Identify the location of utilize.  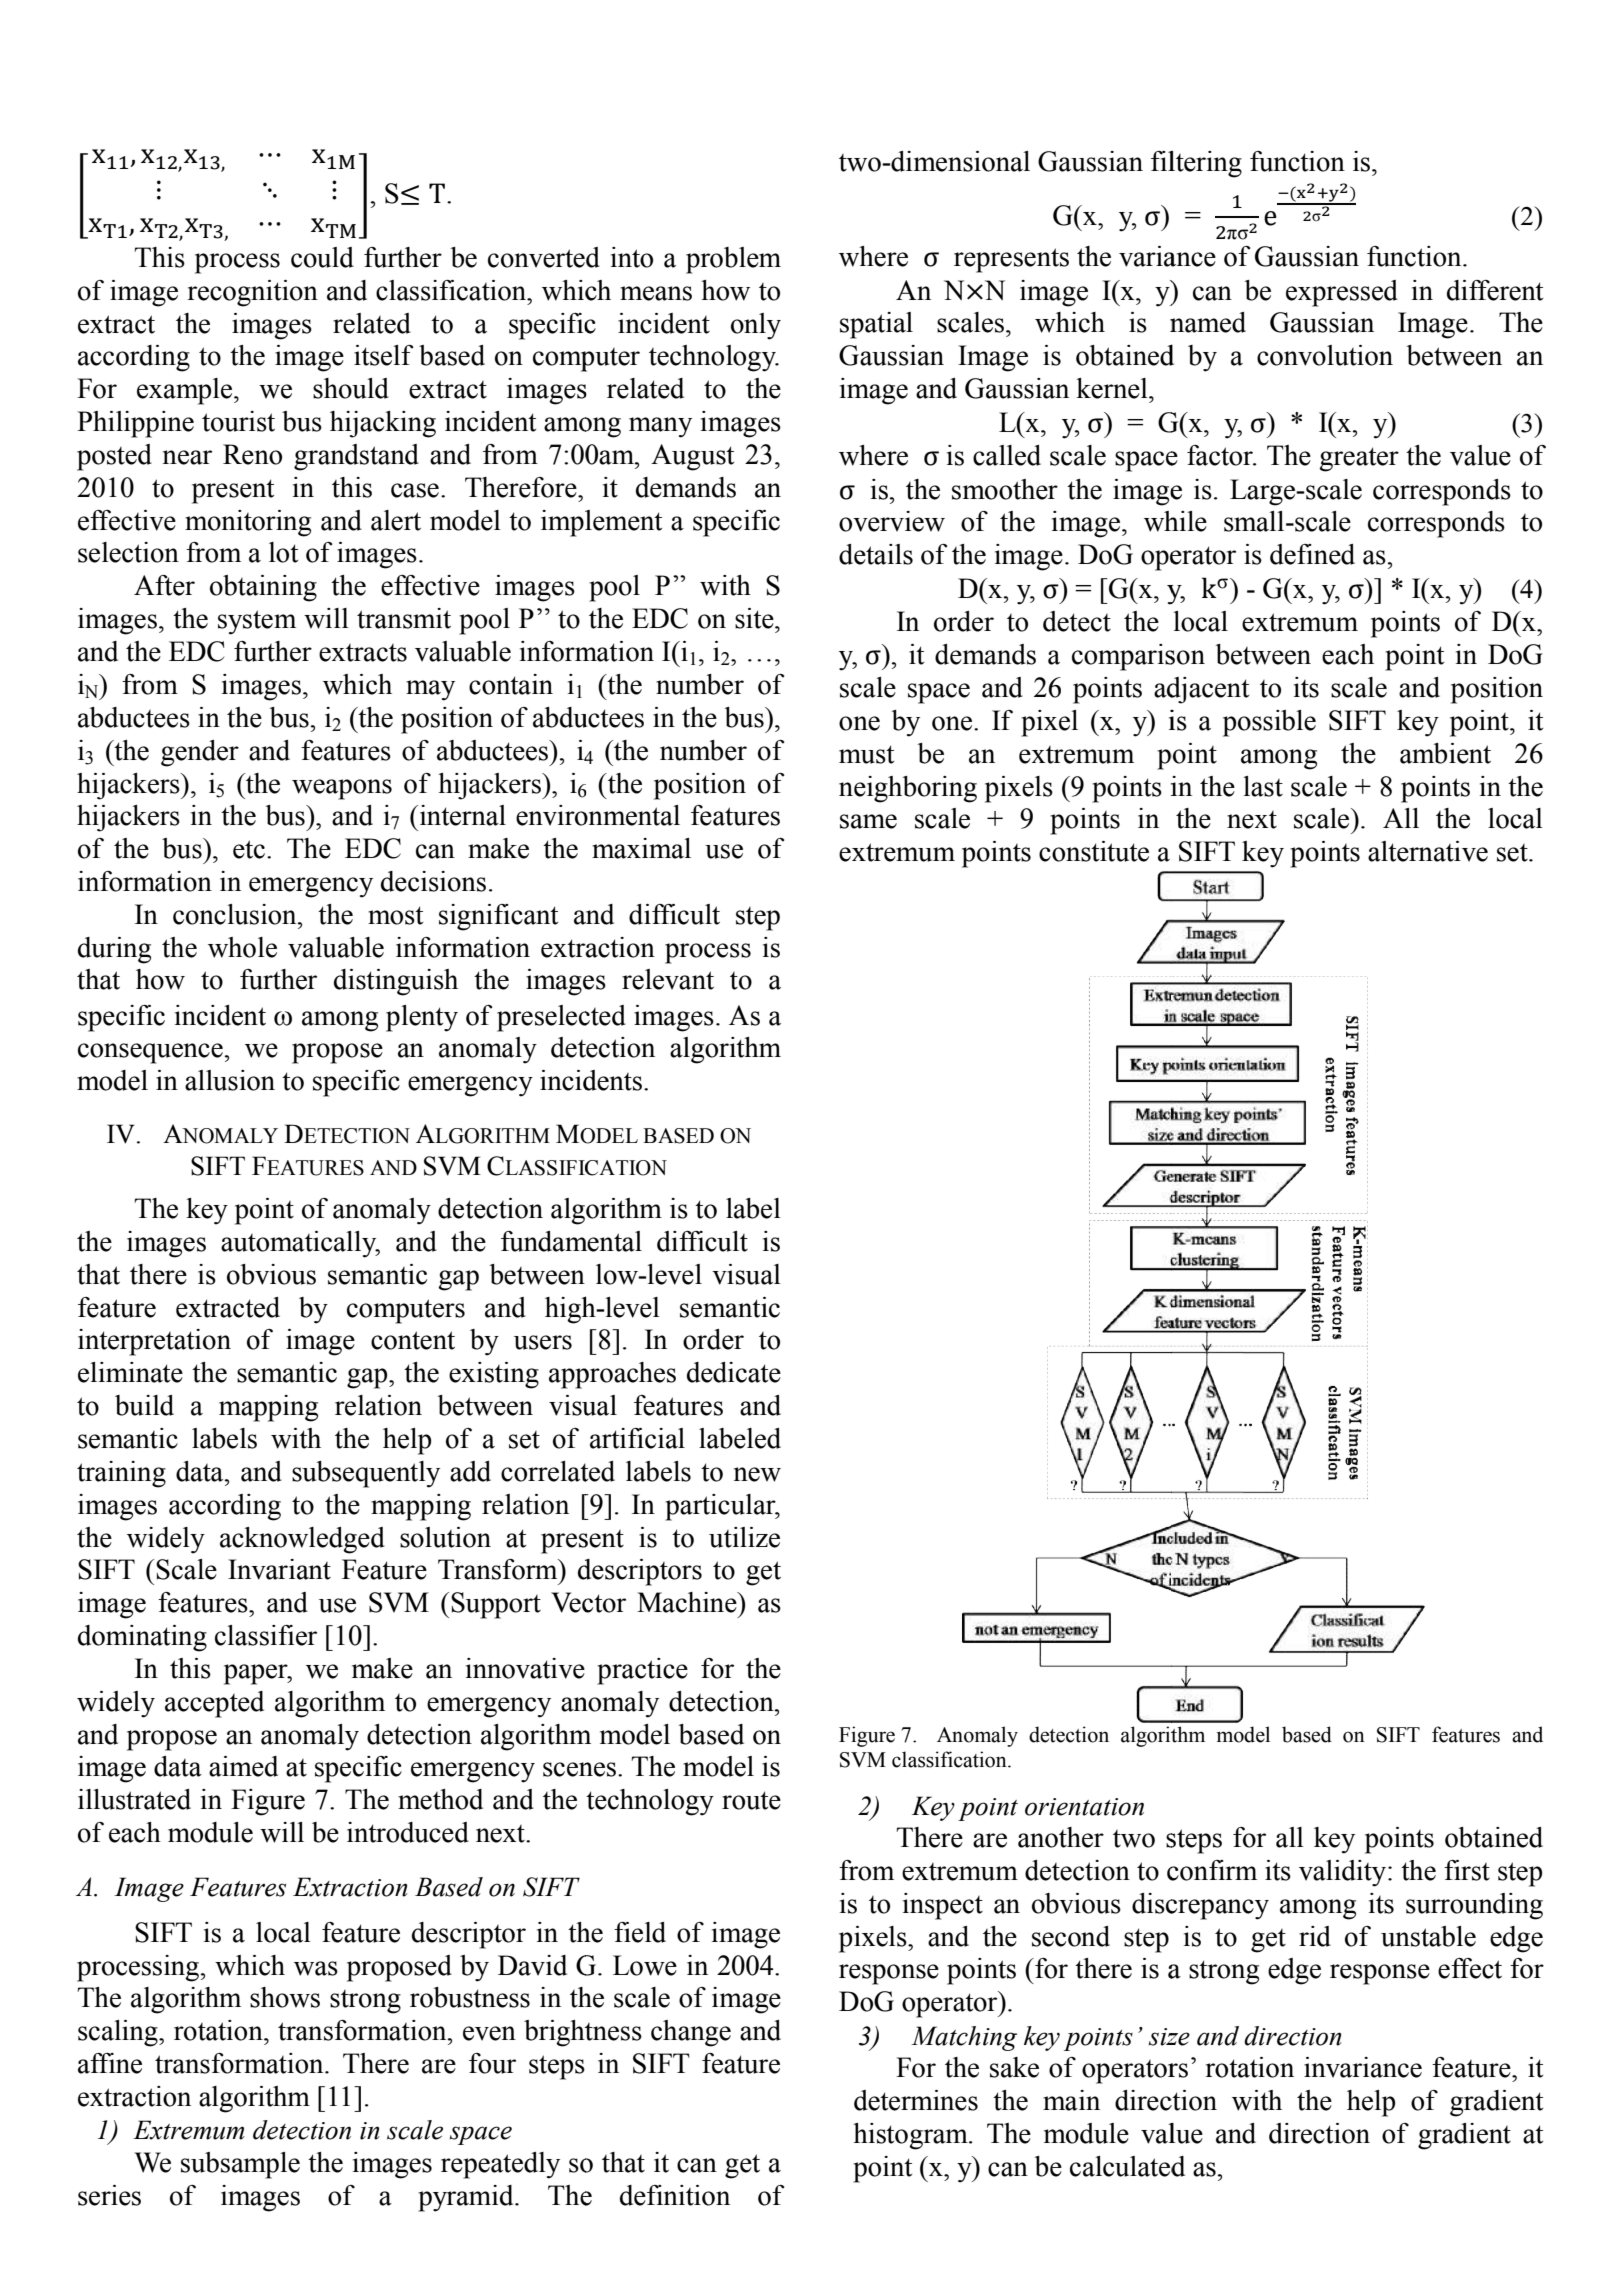
(744, 1537).
